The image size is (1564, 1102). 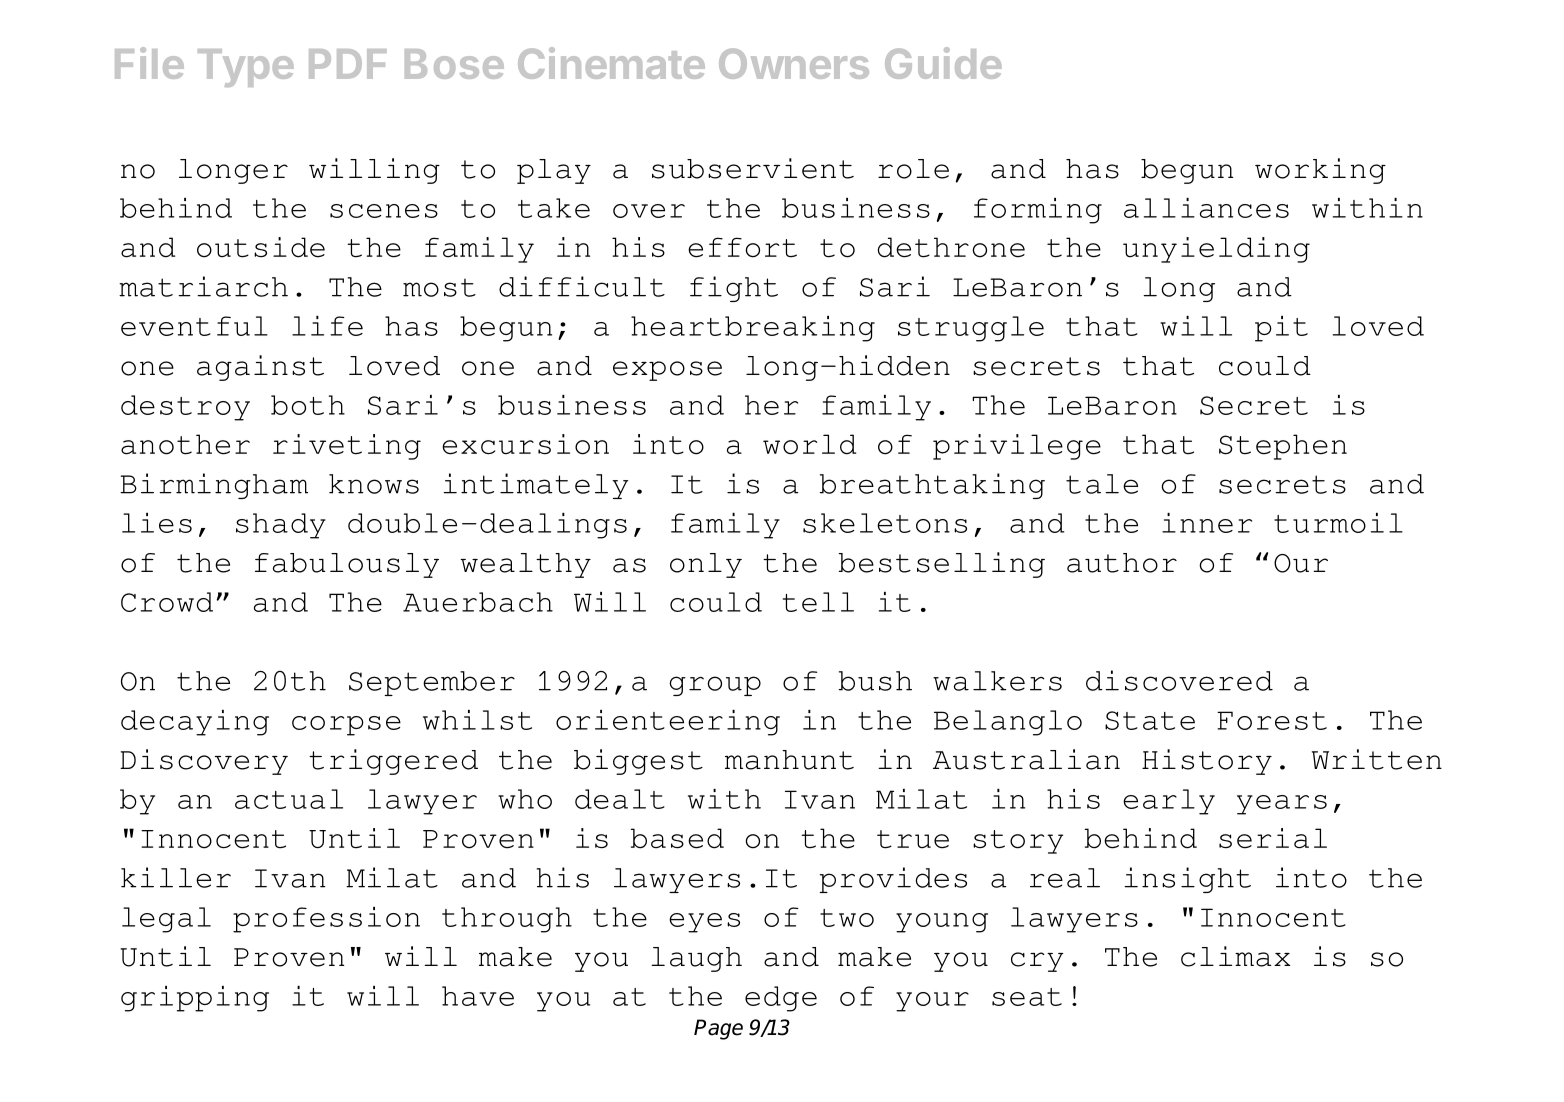 I want to click on Type, so click(x=246, y=68).
